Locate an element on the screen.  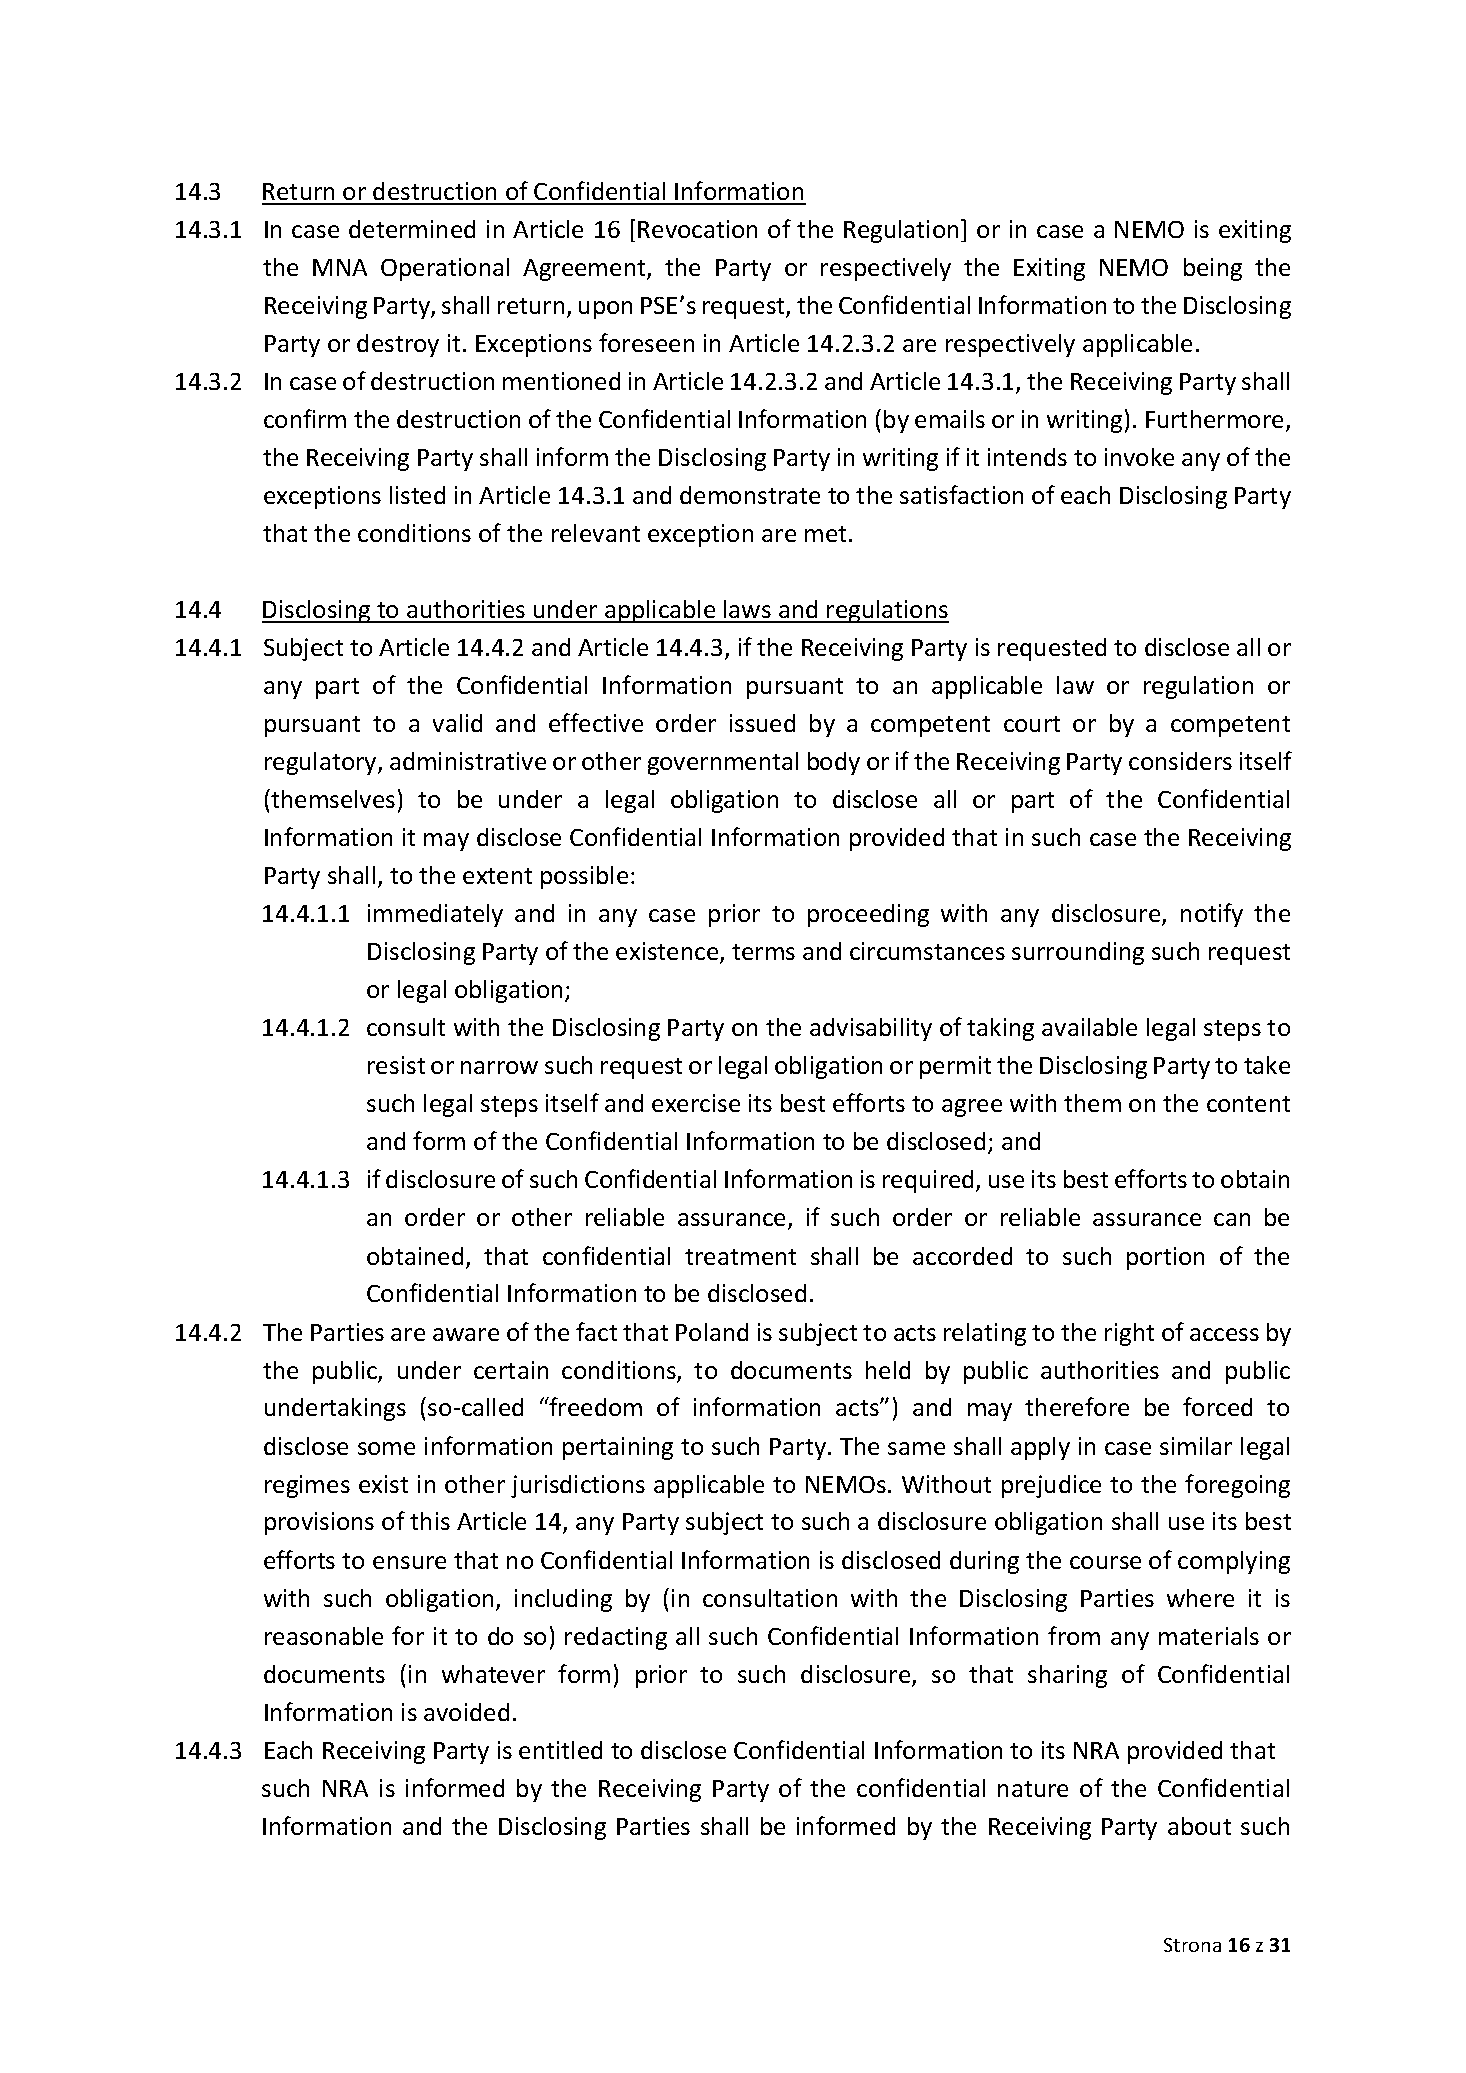
avoided is located at coordinates (466, 1712).
